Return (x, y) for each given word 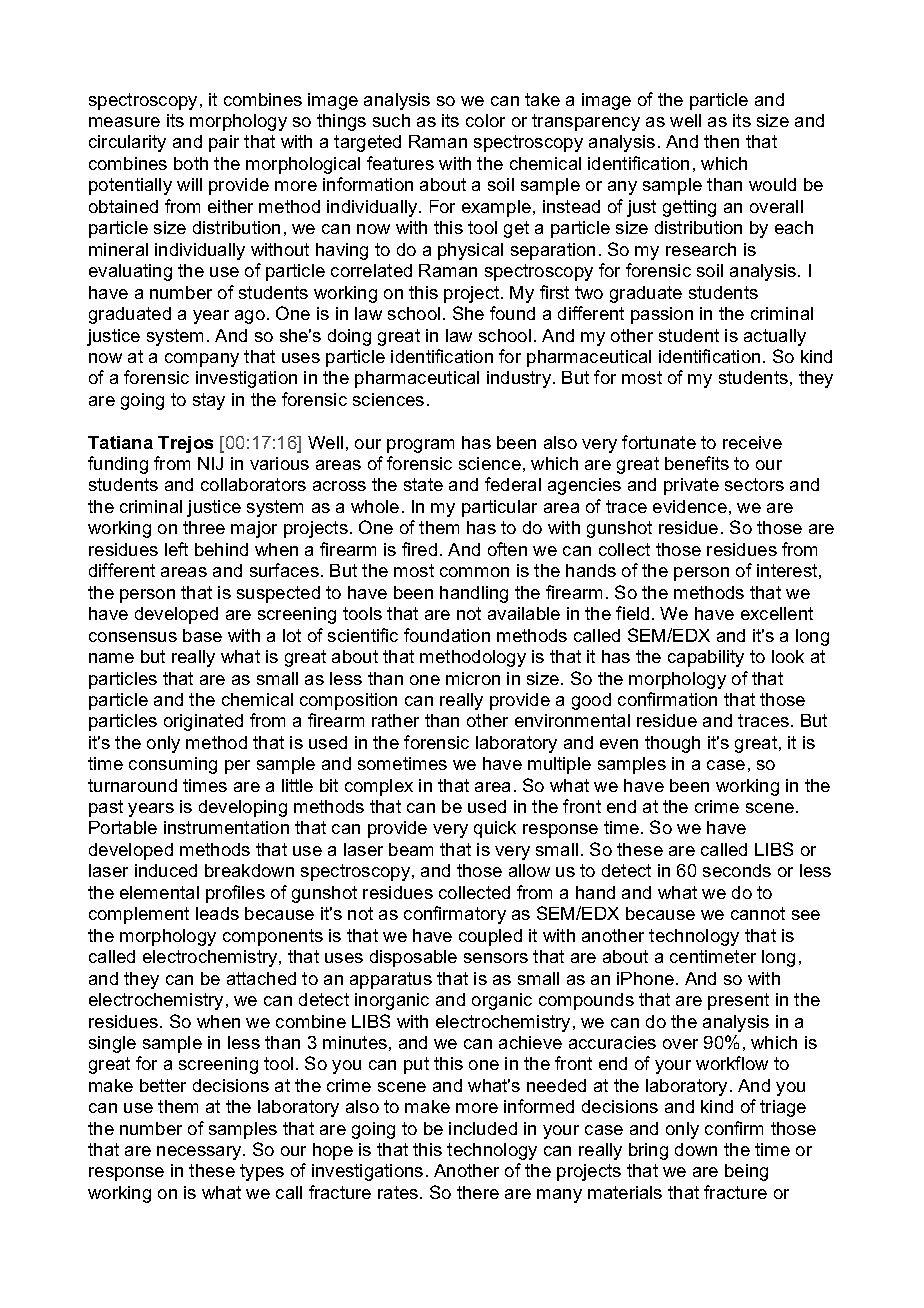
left (176, 549)
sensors (496, 958)
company (202, 360)
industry (519, 379)
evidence (690, 506)
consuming (173, 765)
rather (395, 720)
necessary (200, 1153)
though (672, 744)
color (485, 120)
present (738, 1001)
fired (419, 549)
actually (775, 337)
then (721, 141)
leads (217, 913)
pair (224, 143)
